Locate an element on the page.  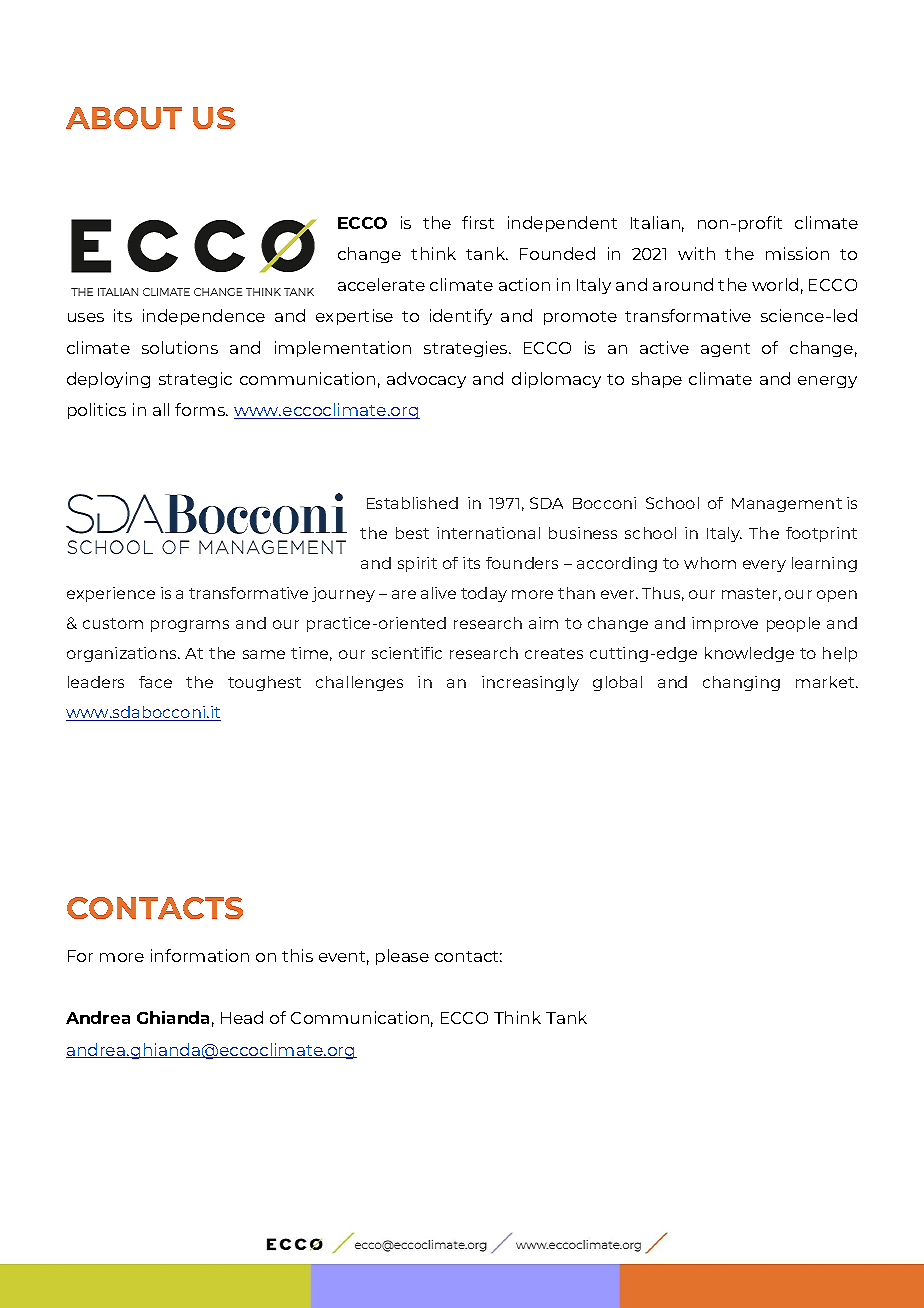
face is located at coordinates (155, 682).
